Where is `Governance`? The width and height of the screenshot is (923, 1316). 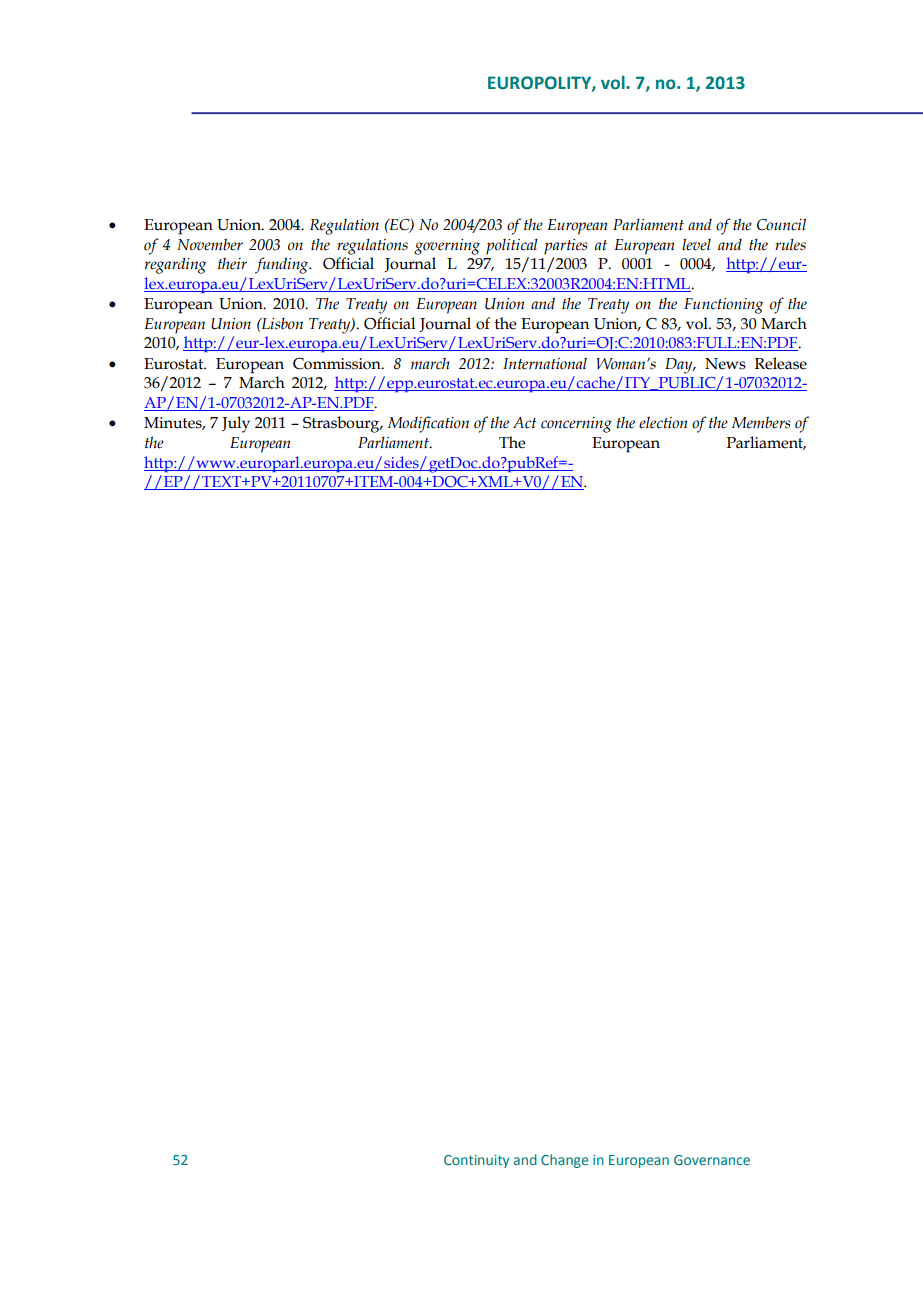 Governance is located at coordinates (712, 1160).
